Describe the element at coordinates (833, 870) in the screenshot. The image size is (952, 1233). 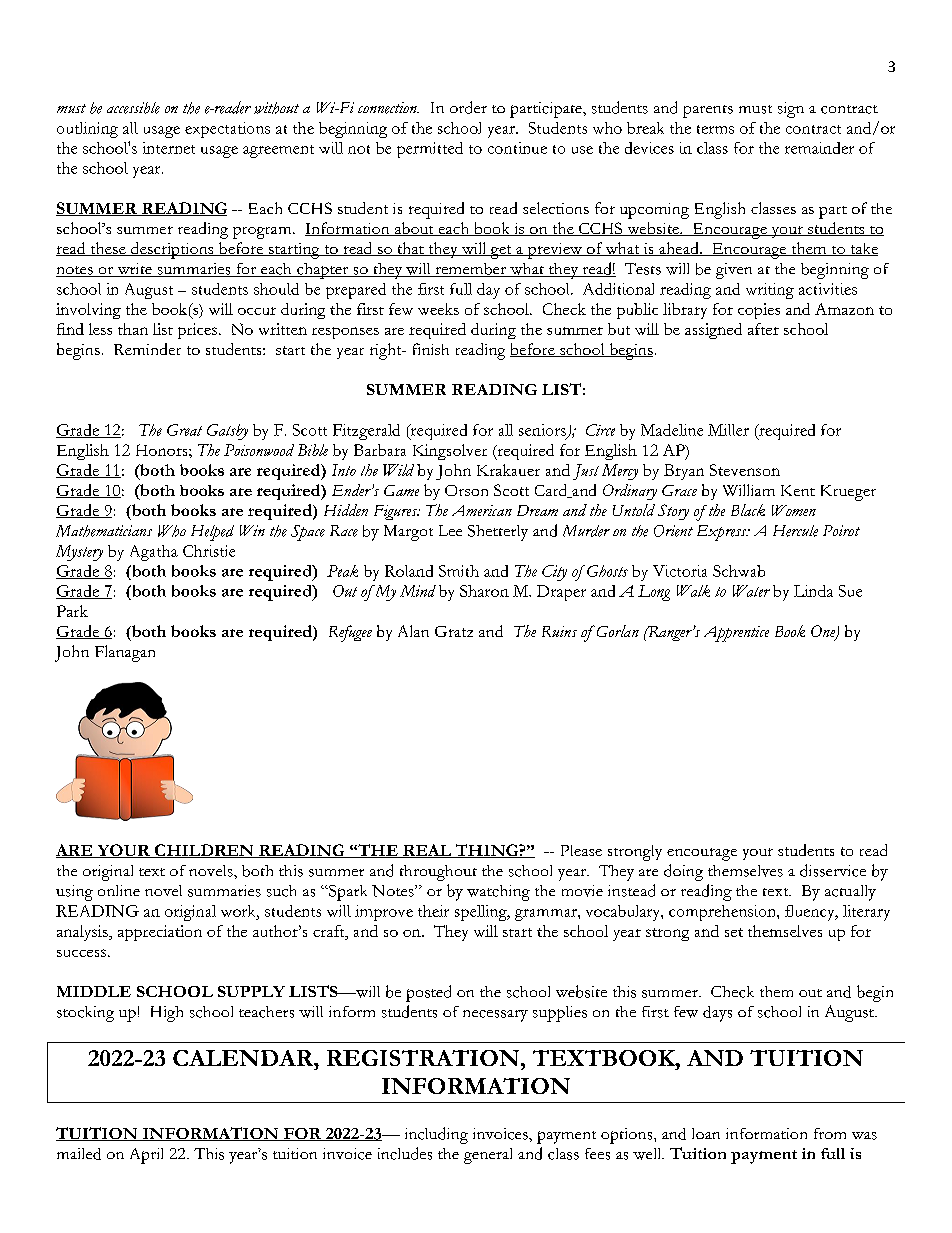
I see `disservice` at that location.
